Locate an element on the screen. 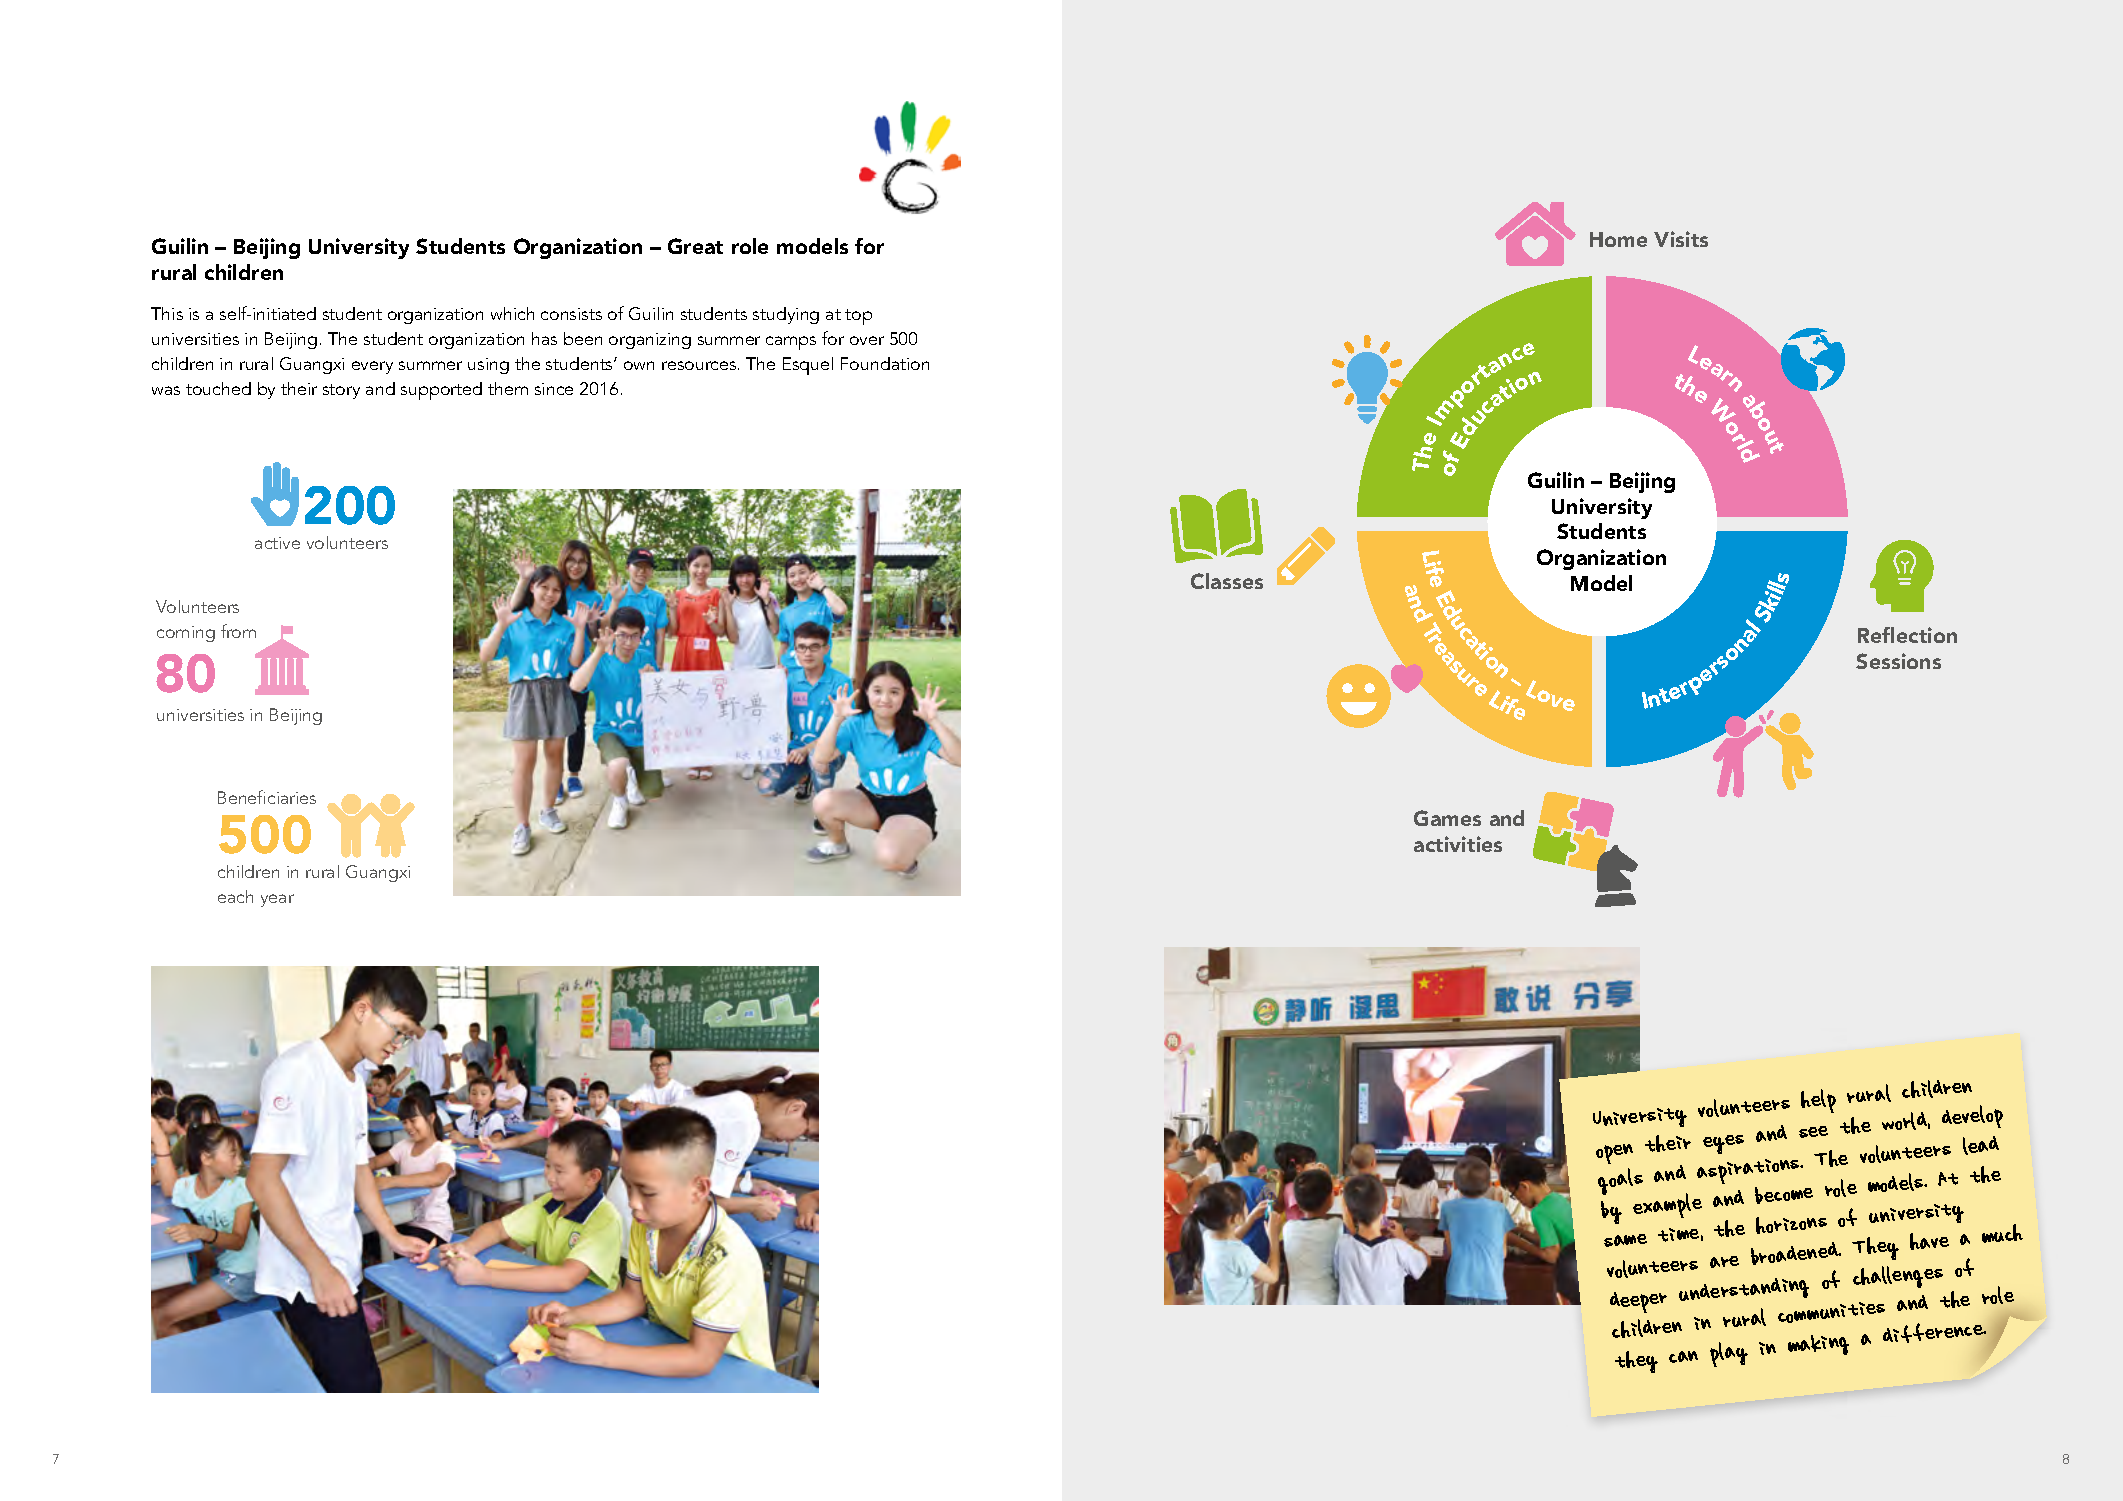 This screenshot has width=2123, height=1501. Sessions is located at coordinates (1898, 661).
